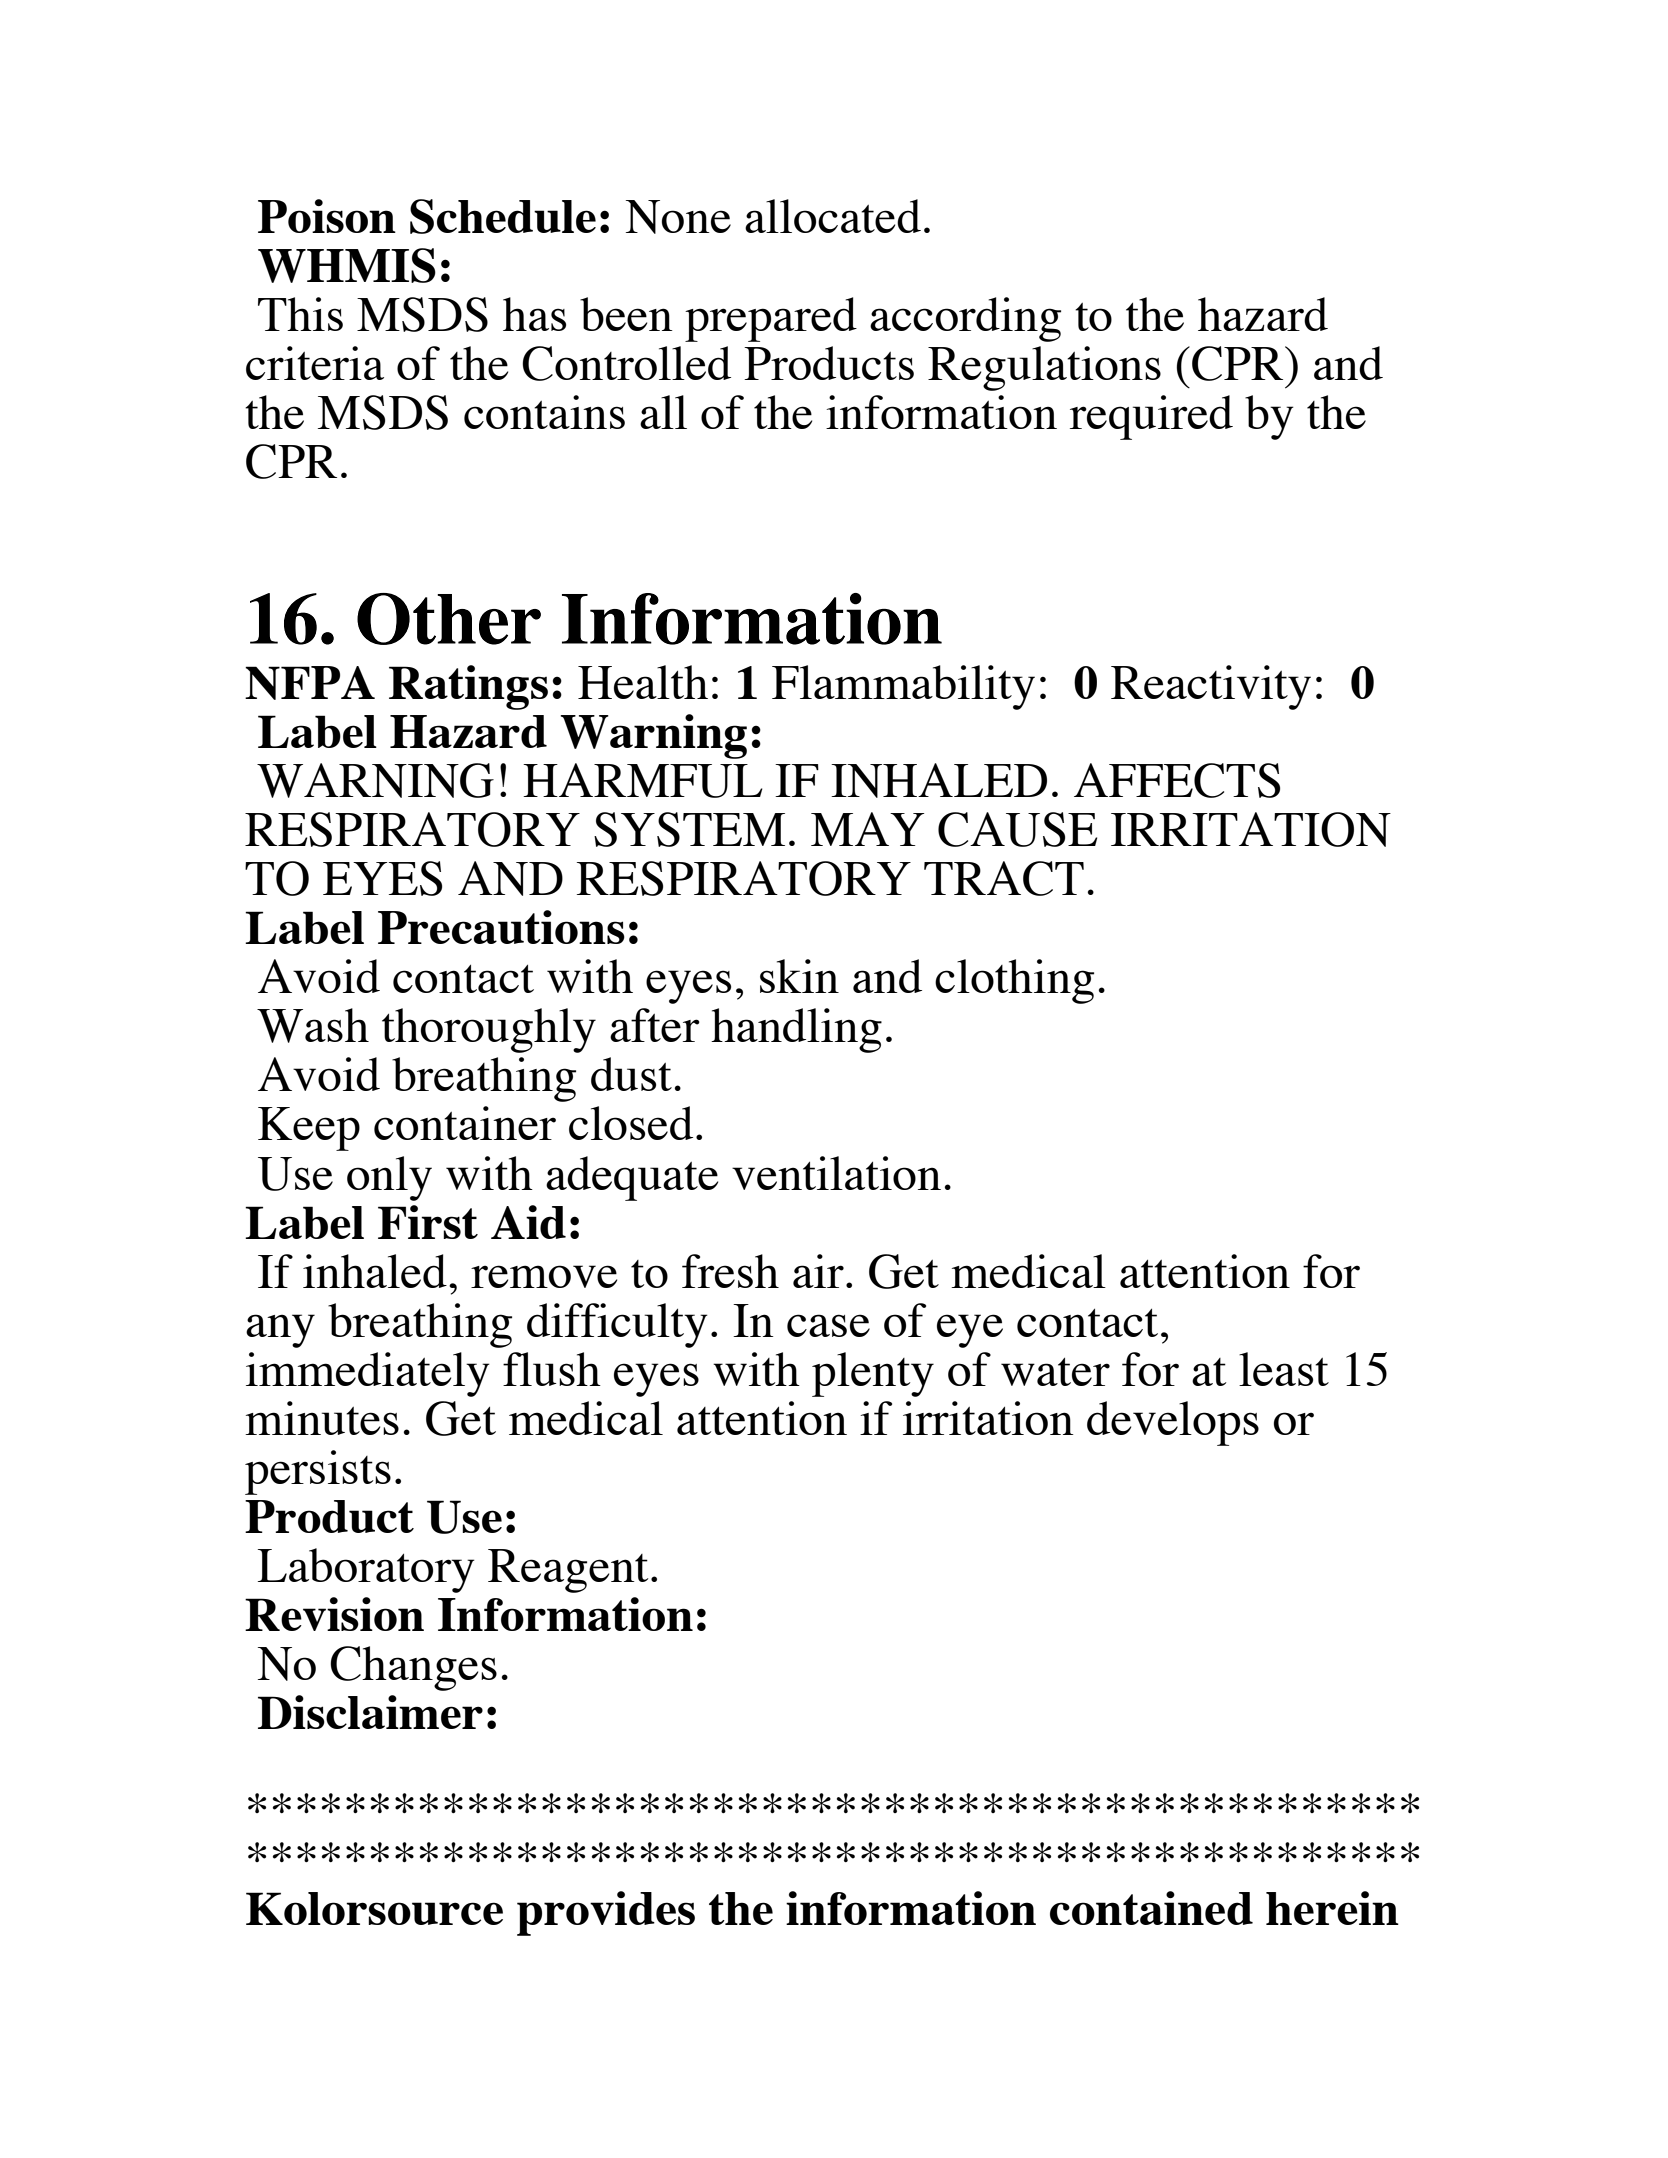 This screenshot has height=2158, width=1668. Describe the element at coordinates (833, 216) in the screenshot. I see `allocated` at that location.
